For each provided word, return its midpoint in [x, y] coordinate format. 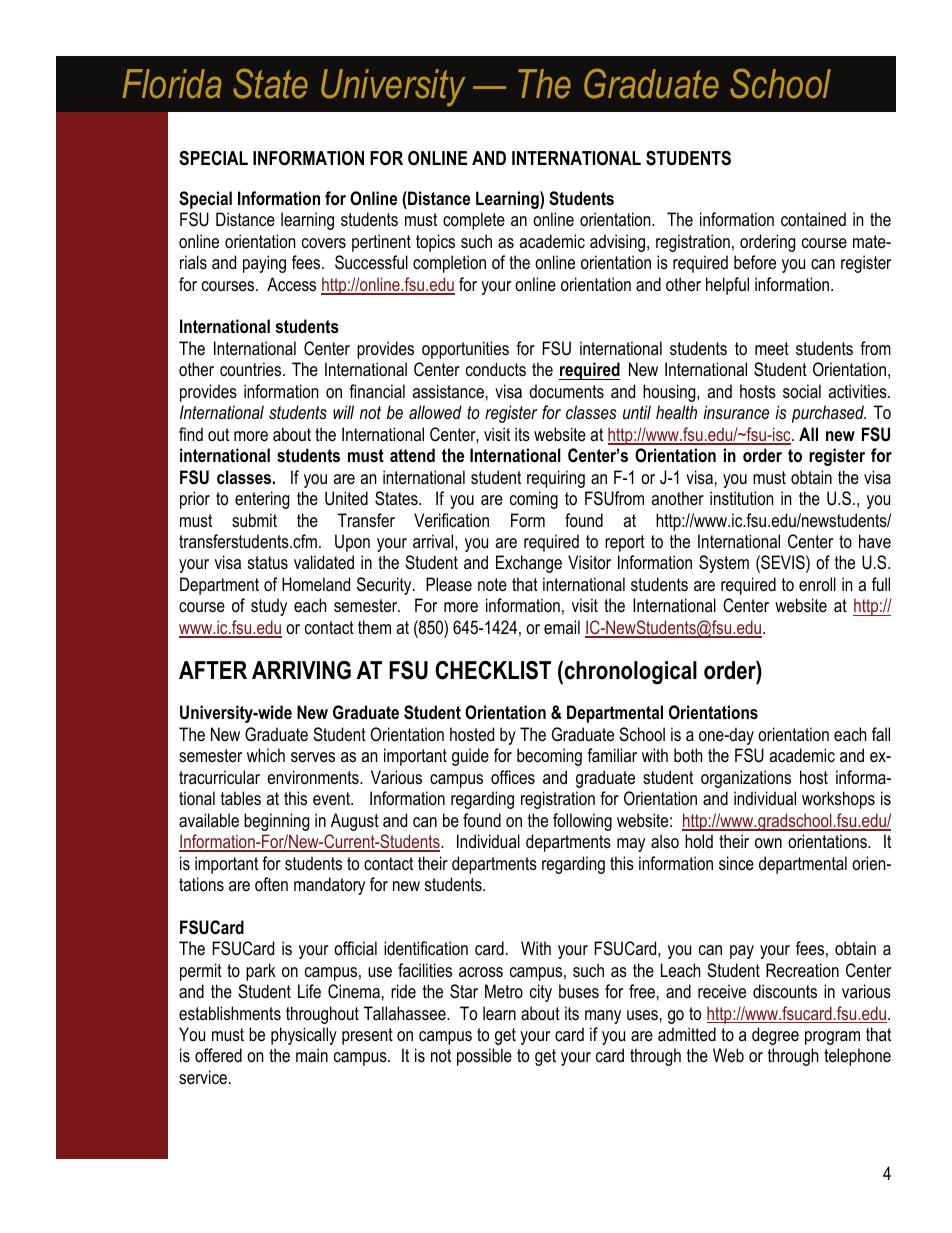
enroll [817, 584]
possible [484, 1057]
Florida [172, 83]
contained [813, 219]
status [268, 562]
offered [218, 1055]
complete [474, 221]
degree [775, 1036]
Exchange [529, 564]
